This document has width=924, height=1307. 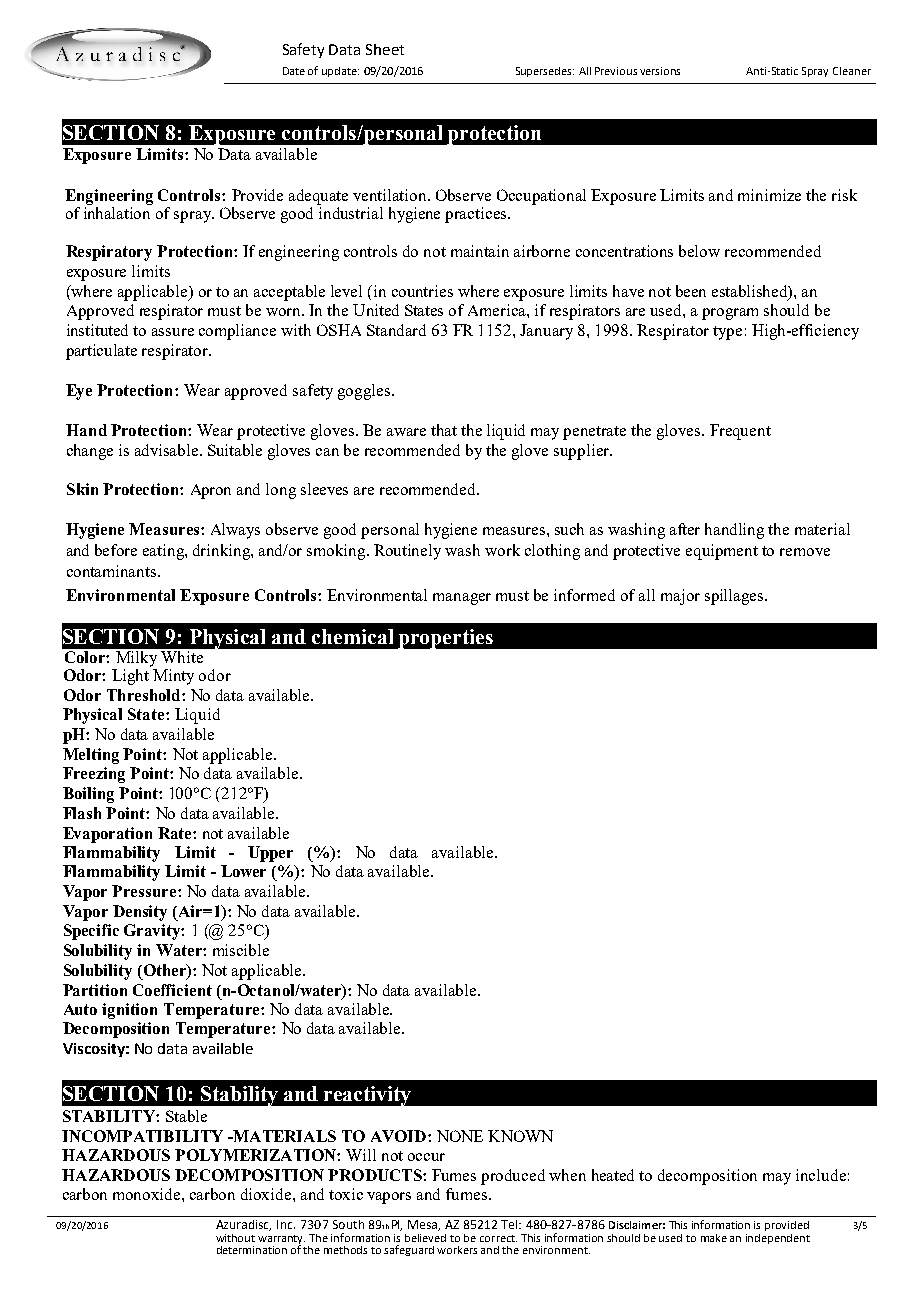 What do you see at coordinates (545, 72) in the document?
I see `Supersedes` at bounding box center [545, 72].
